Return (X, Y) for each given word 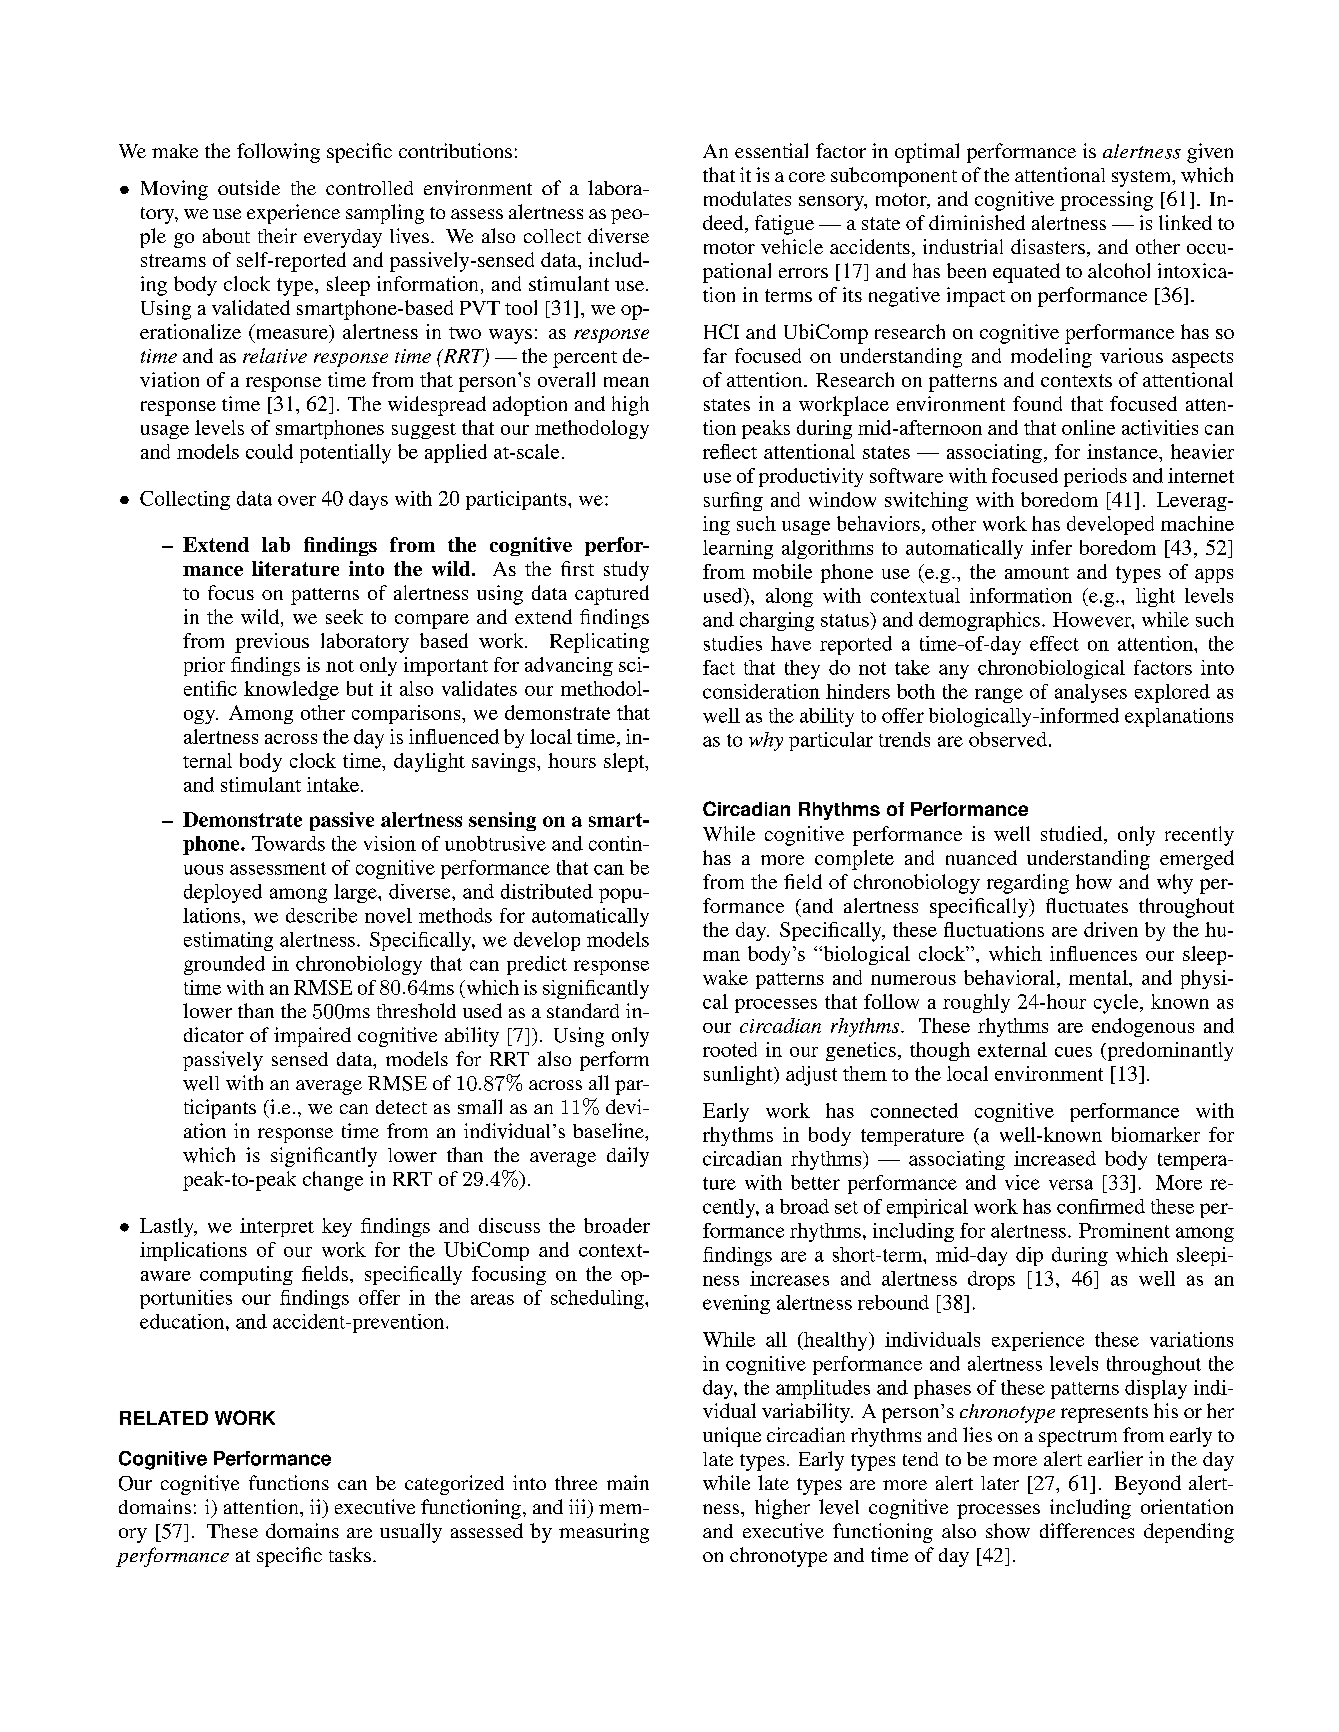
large (356, 893)
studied (1073, 835)
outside (249, 187)
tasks (350, 1554)
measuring (604, 1533)
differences (1087, 1530)
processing (1106, 201)
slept (625, 762)
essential (771, 150)
